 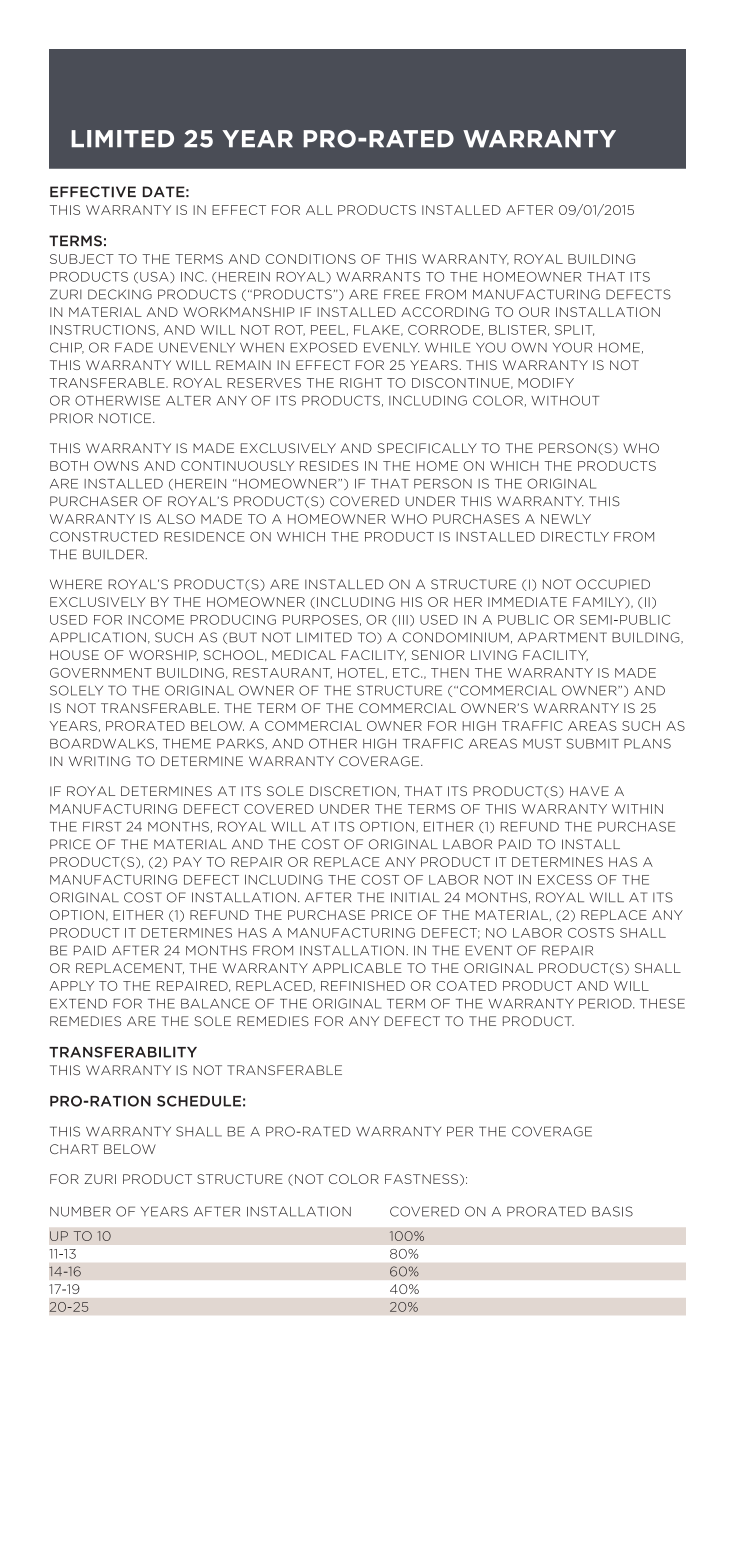 I want to click on NUMBER, so click(x=80, y=1211).
